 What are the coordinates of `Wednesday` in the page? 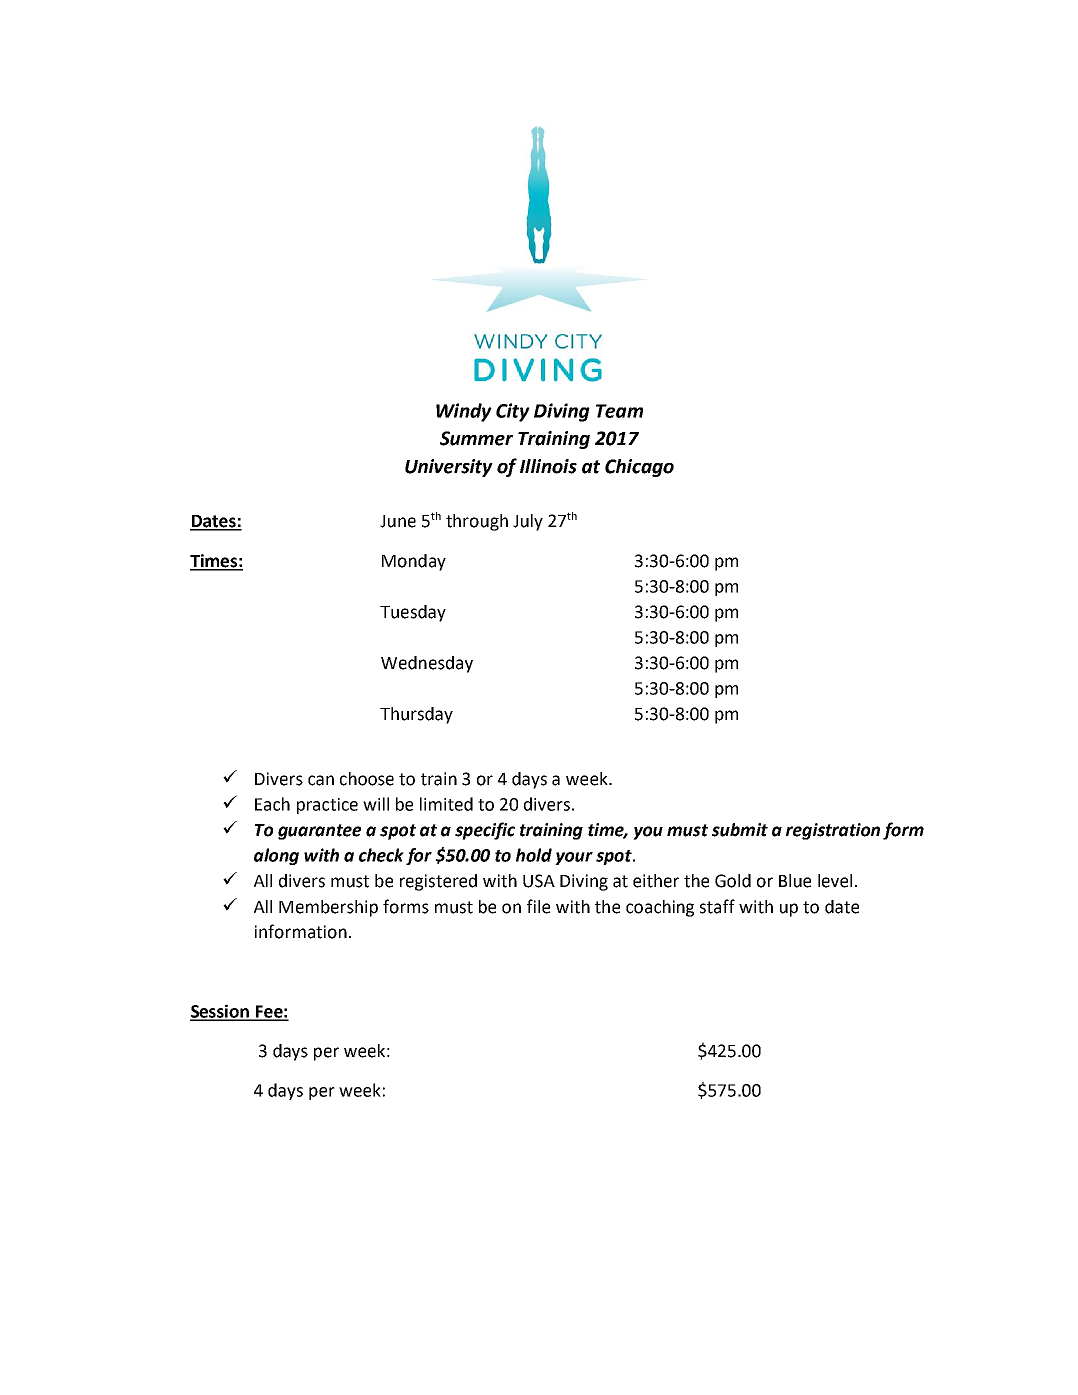 It's located at (427, 664).
